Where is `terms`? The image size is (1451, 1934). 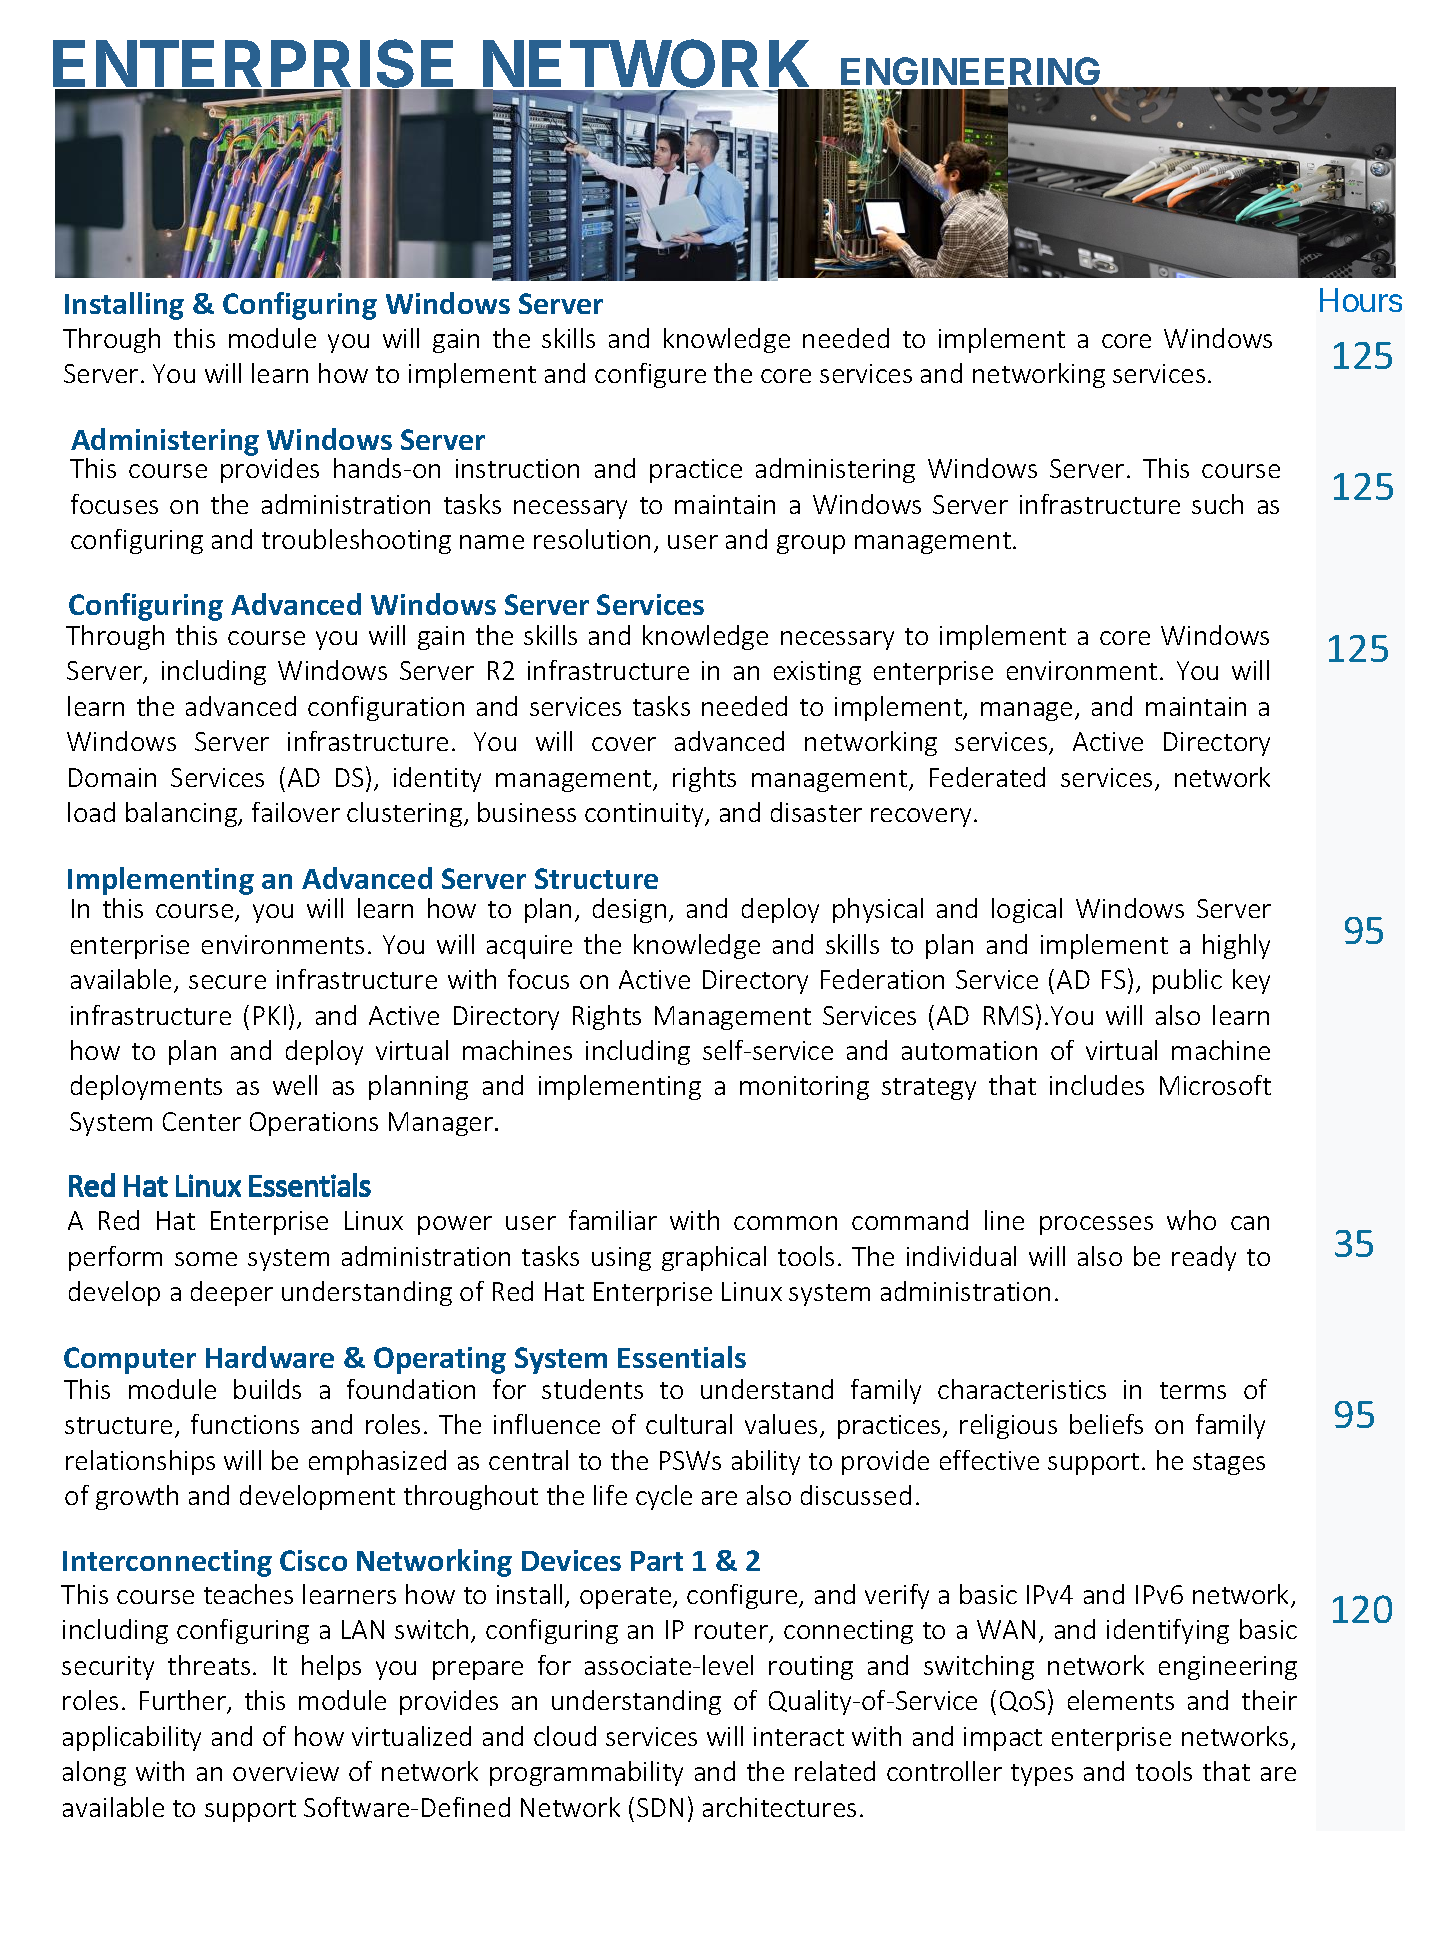
terms is located at coordinates (1193, 1390).
